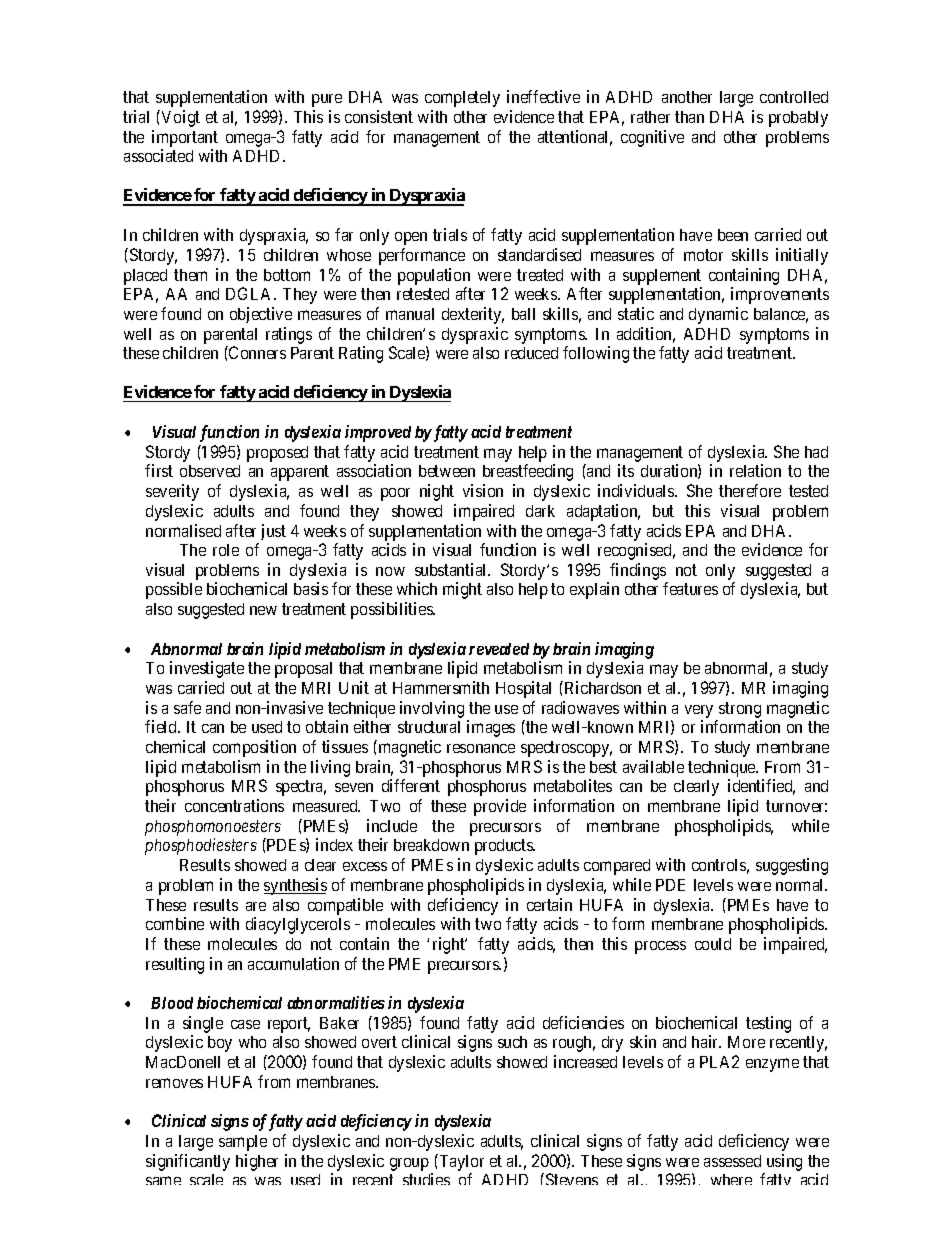 The image size is (952, 1233). Describe the element at coordinates (473, 315) in the screenshot. I see `dexterity` at that location.
